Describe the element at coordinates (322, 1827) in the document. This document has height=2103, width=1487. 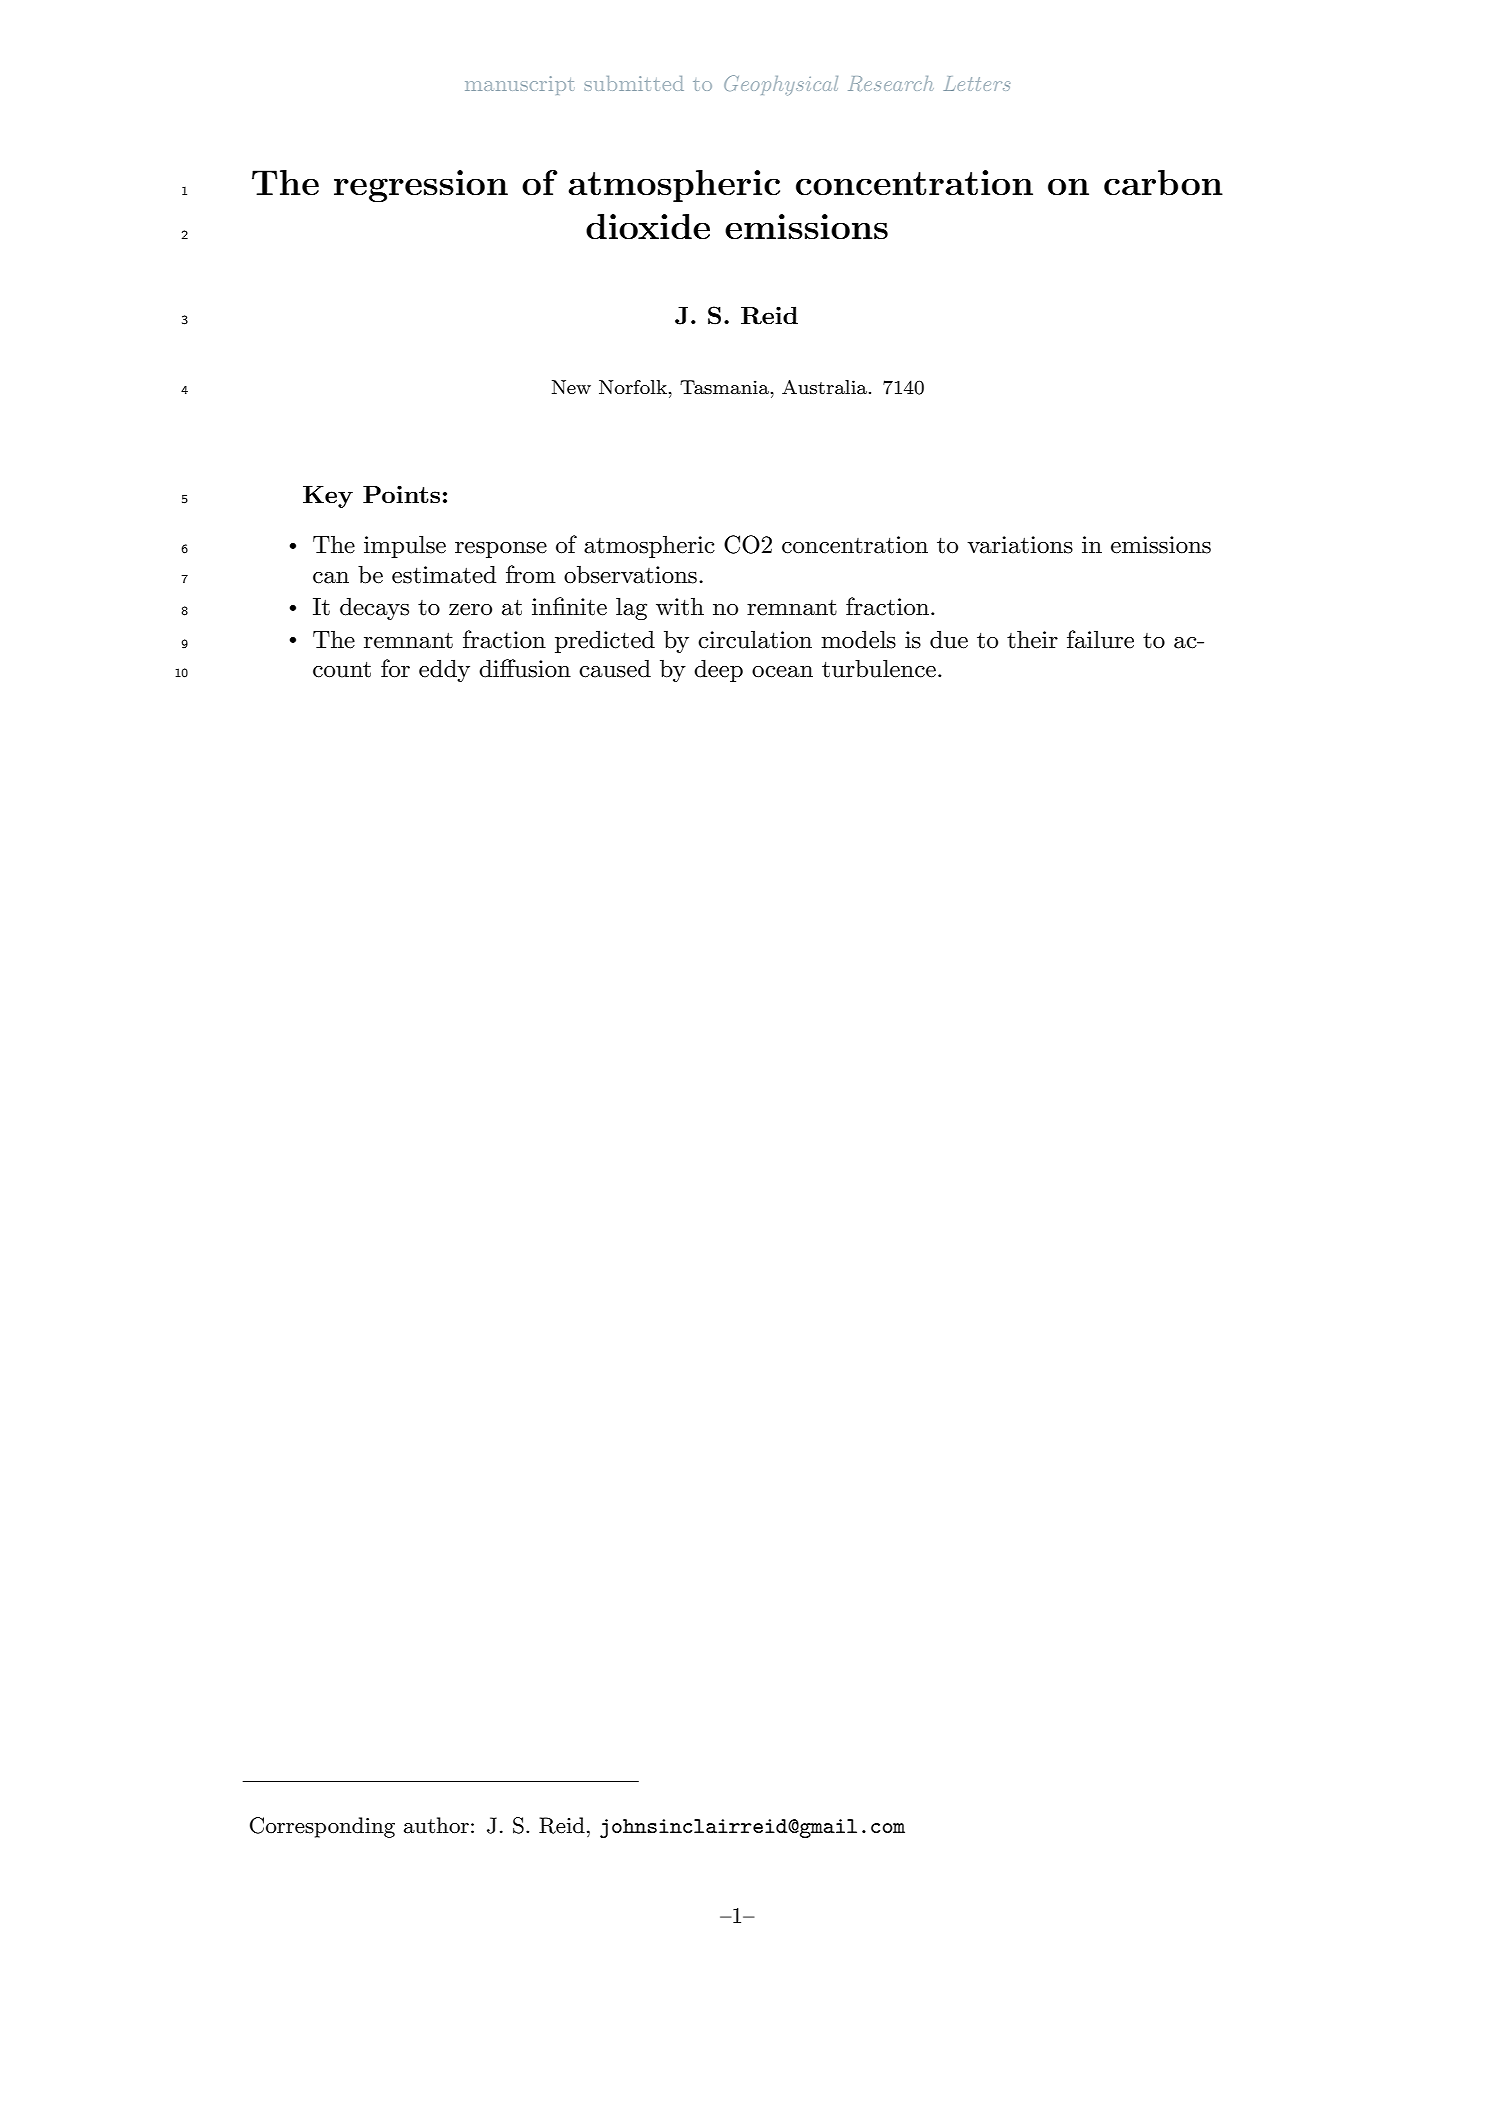
I see `Corresponding` at that location.
